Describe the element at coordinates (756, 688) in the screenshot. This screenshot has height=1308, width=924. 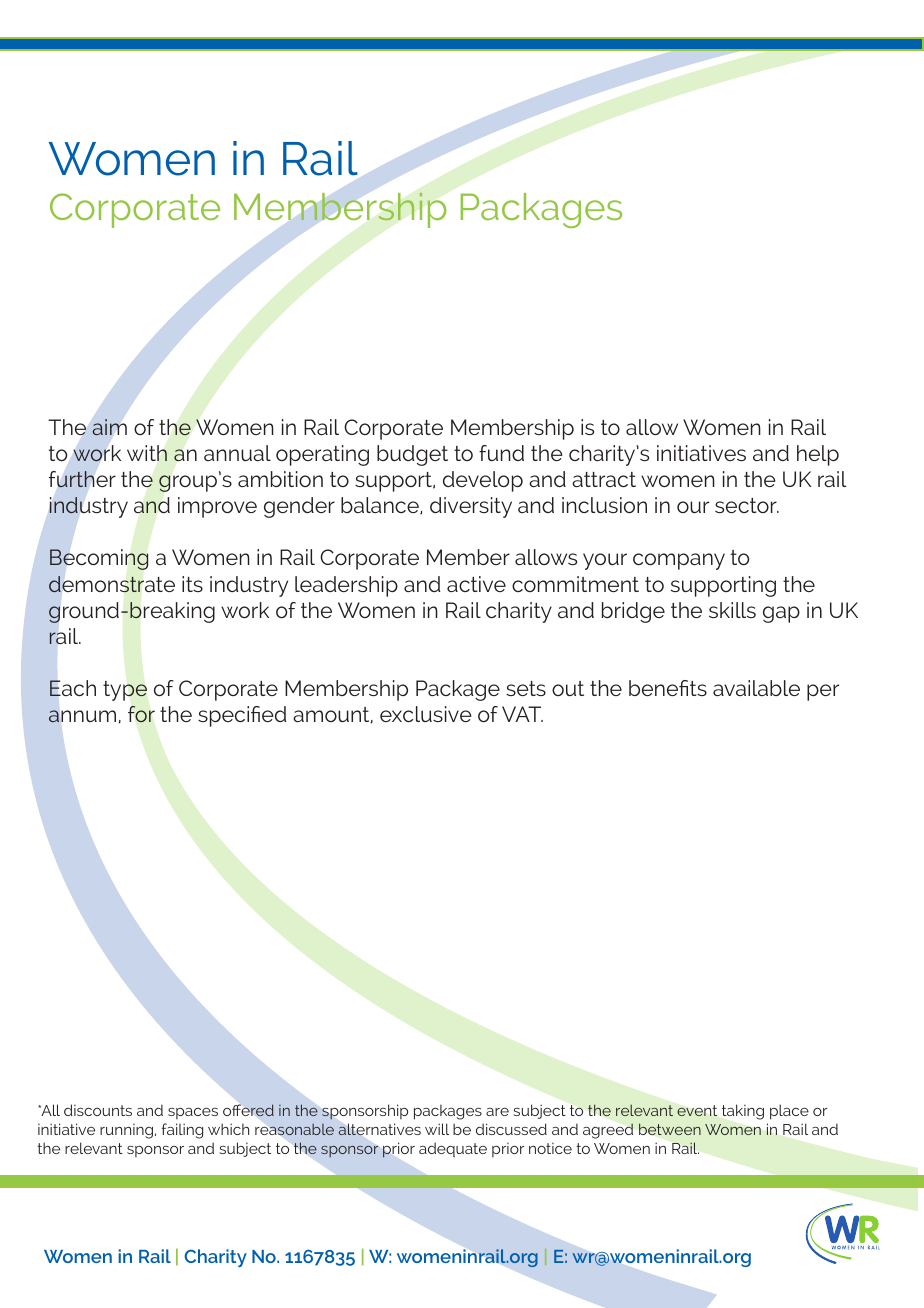
I see `available` at that location.
